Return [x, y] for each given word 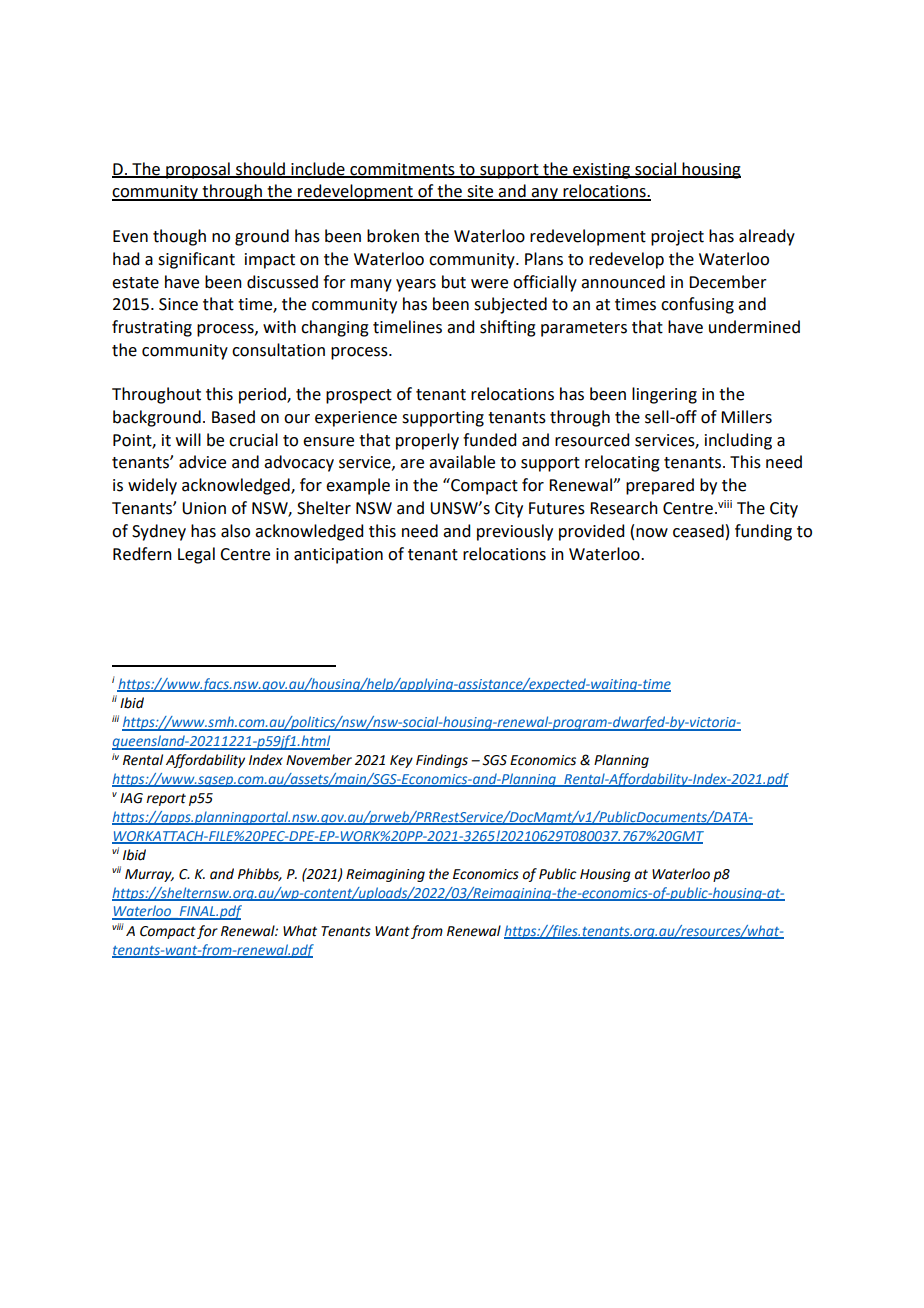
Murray [149, 875]
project [677, 238]
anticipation [338, 556]
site [480, 192]
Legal [196, 555]
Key [401, 761]
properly [427, 441]
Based [233, 417]
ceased [698, 531]
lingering [664, 395]
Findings [442, 761]
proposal [198, 170]
